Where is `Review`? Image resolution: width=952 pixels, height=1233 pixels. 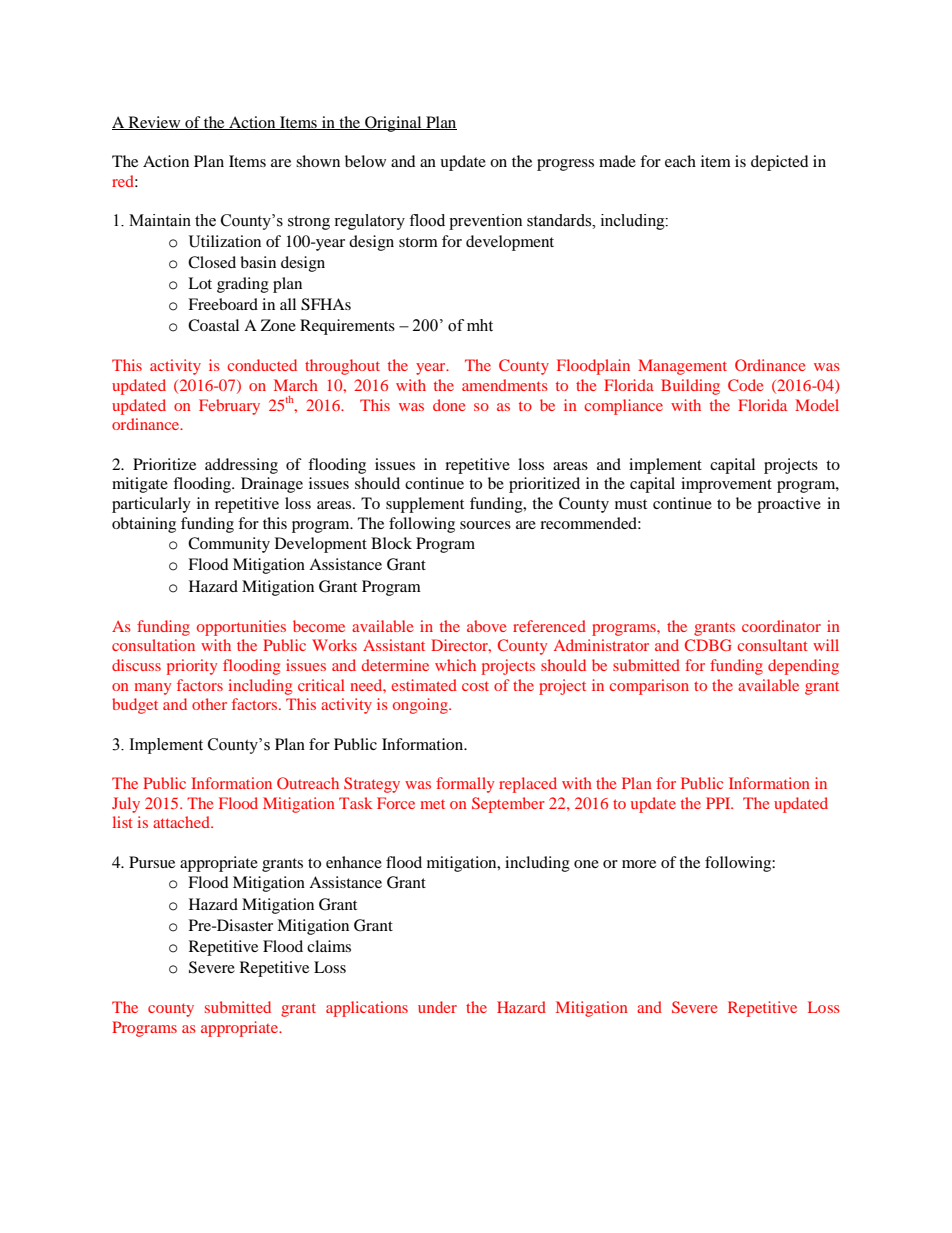 Review is located at coordinates (154, 123).
